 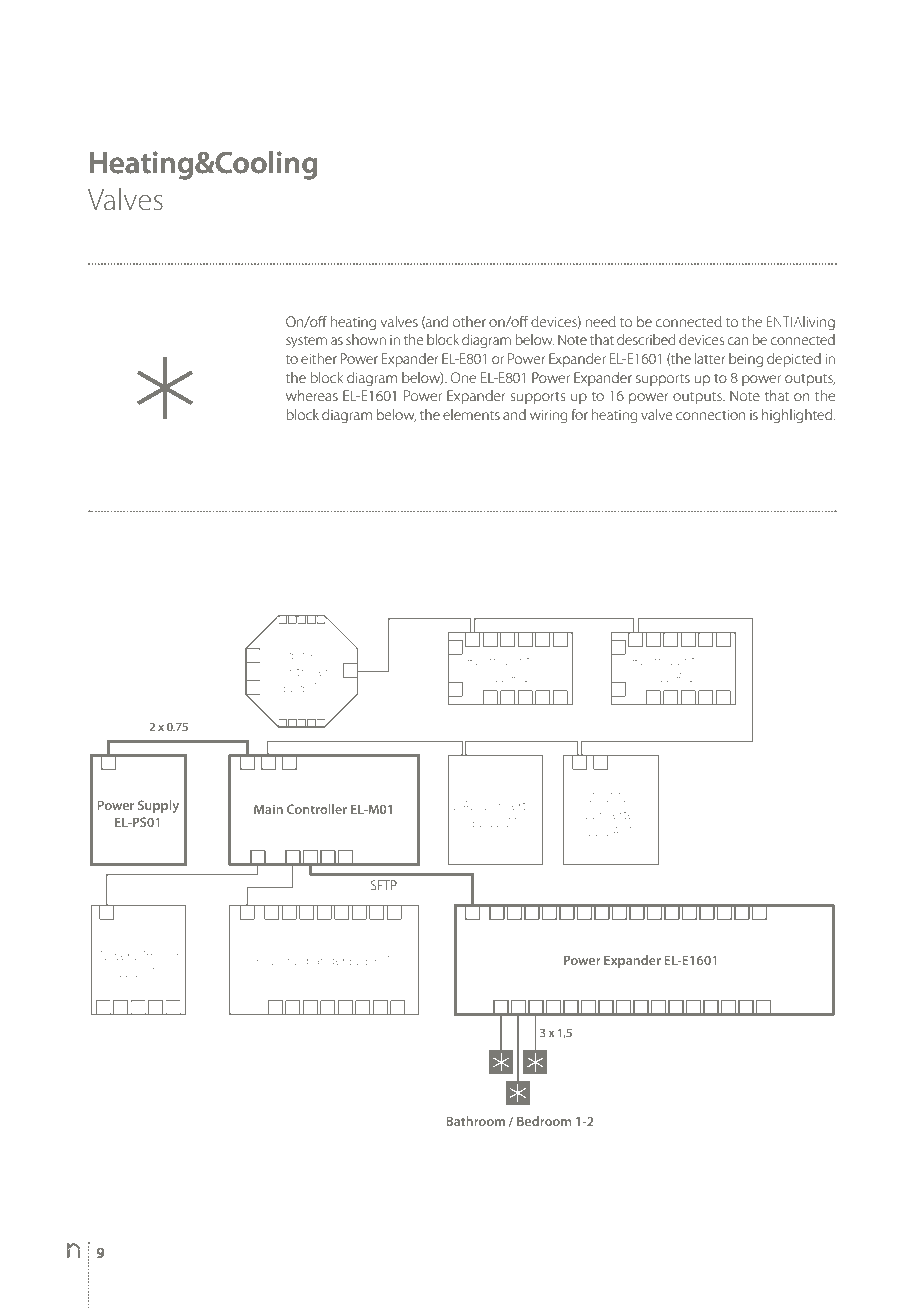 I want to click on elements, so click(x=471, y=414).
